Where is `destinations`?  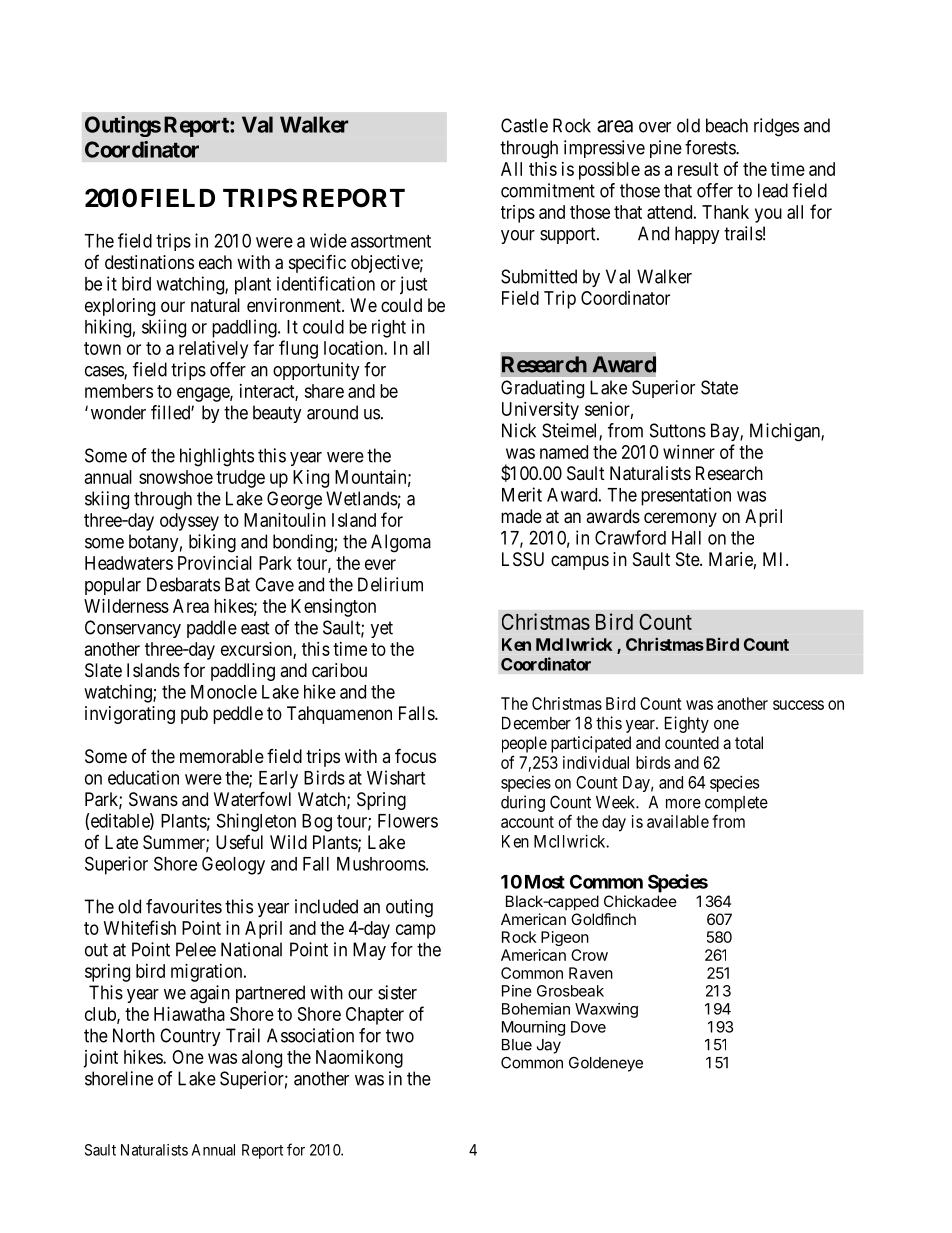 destinations is located at coordinates (149, 262).
